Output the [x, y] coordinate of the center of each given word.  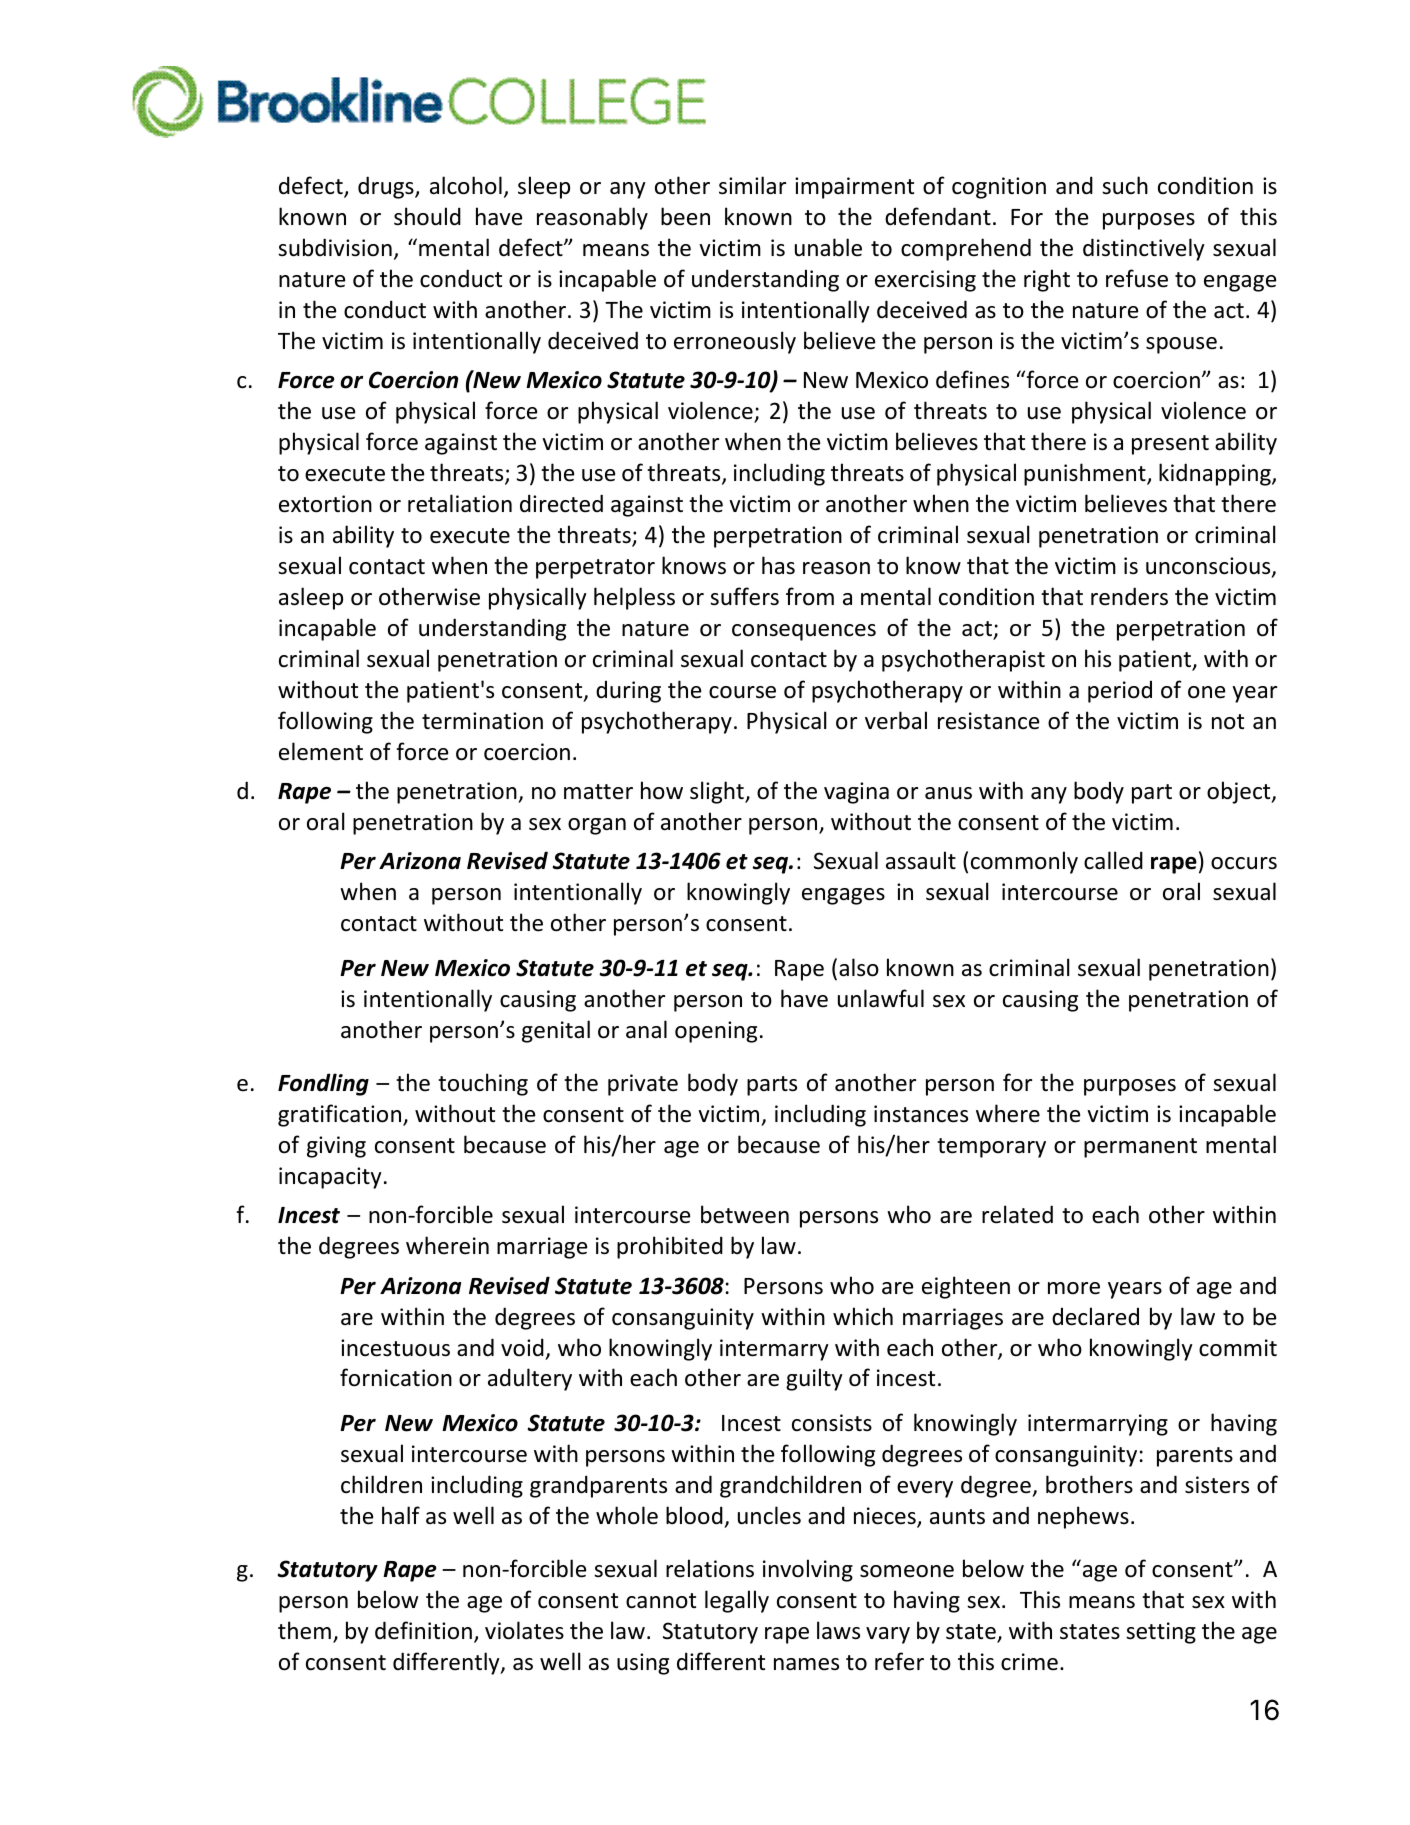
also [859, 967]
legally [737, 1601]
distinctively [1144, 249]
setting [1161, 1633]
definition [423, 1630]
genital [556, 1031]
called [1113, 860]
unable [828, 247]
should [427, 216]
